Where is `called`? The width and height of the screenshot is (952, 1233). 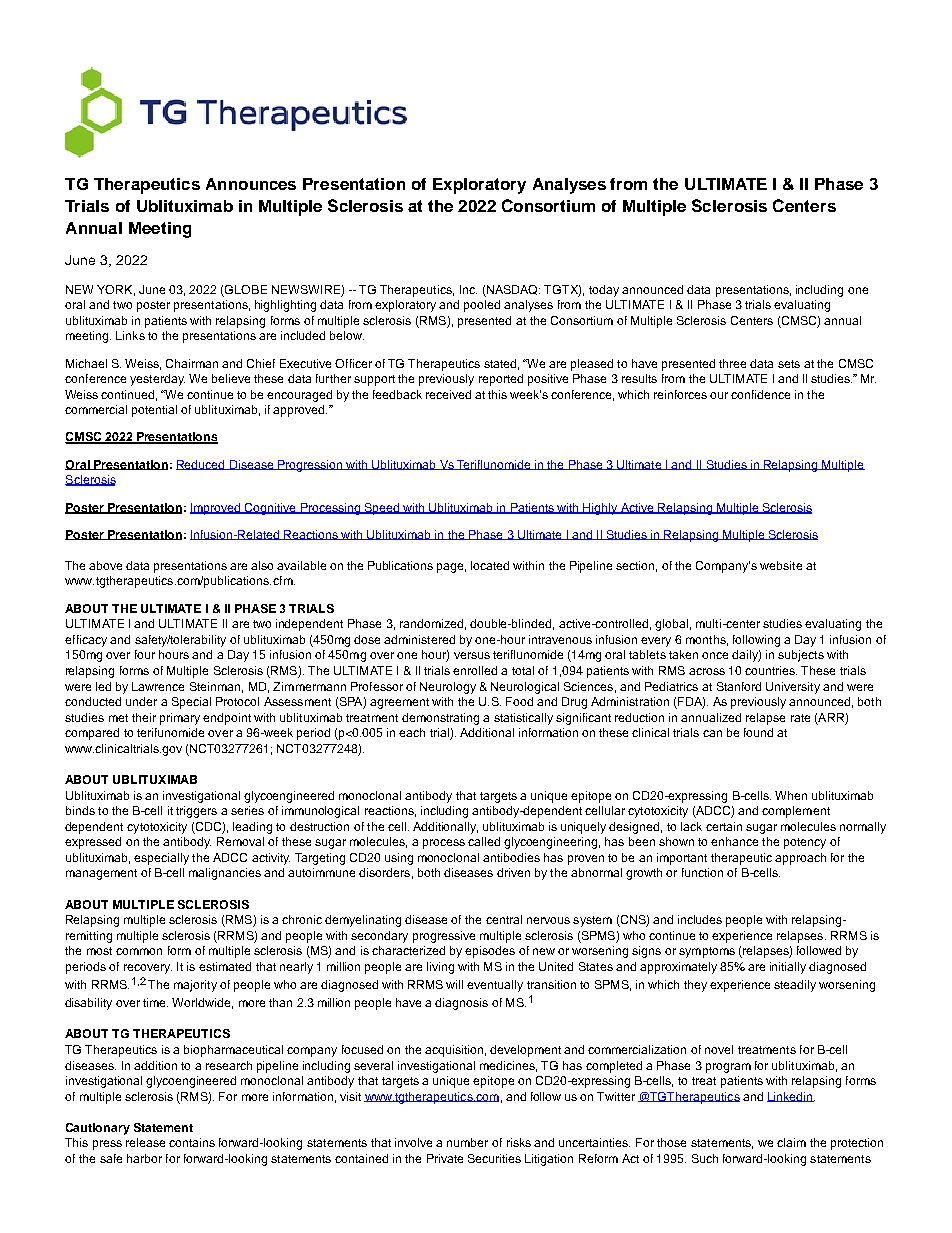
called is located at coordinates (484, 841).
